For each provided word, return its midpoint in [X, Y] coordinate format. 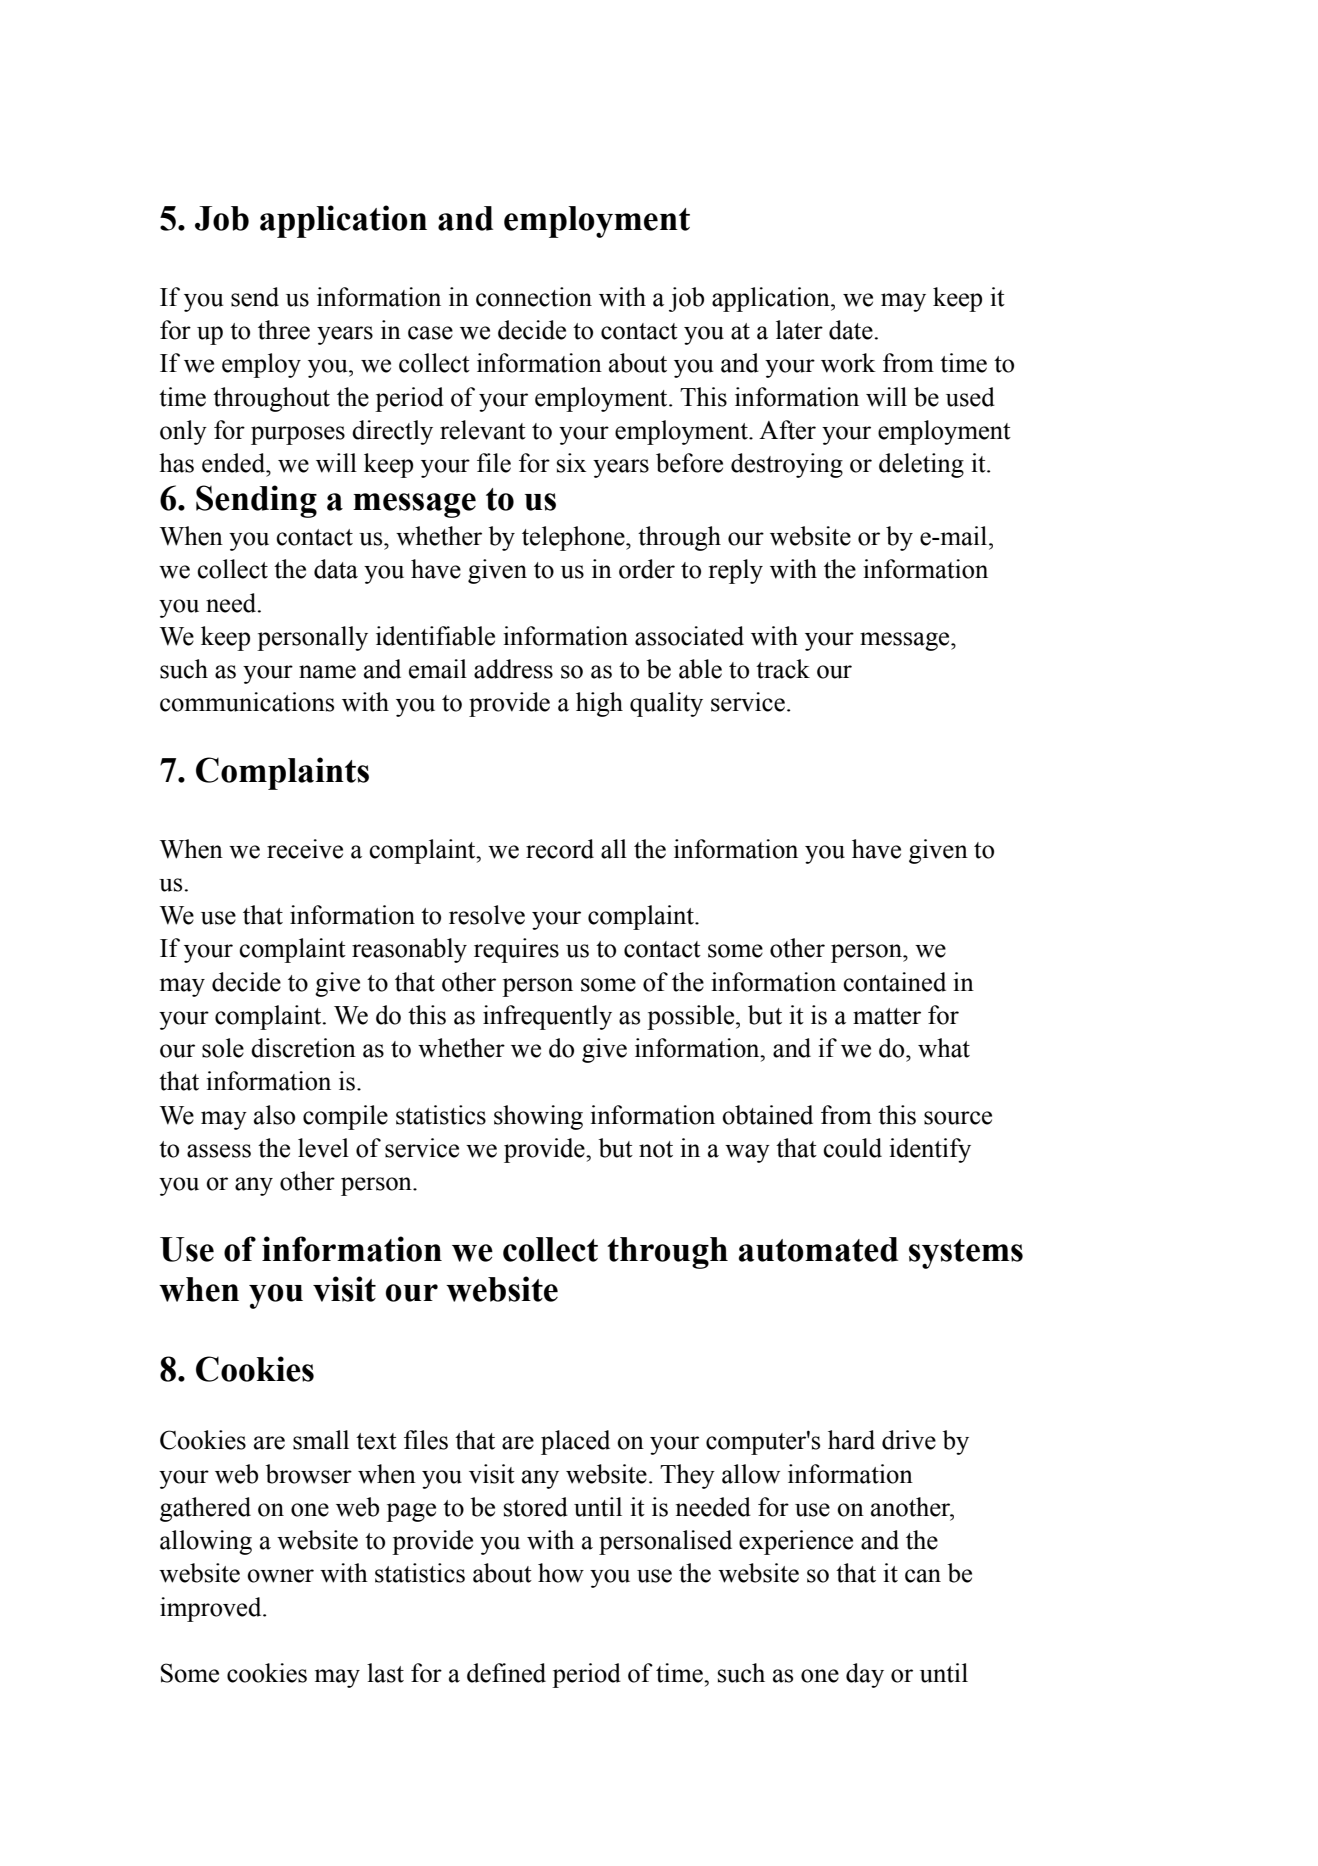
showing [538, 1117]
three [284, 330]
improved [212, 1609]
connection [534, 297]
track [783, 669]
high [599, 704]
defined [506, 1673]
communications [247, 702]
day [865, 1675]
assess [219, 1151]
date [851, 330]
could [852, 1148]
